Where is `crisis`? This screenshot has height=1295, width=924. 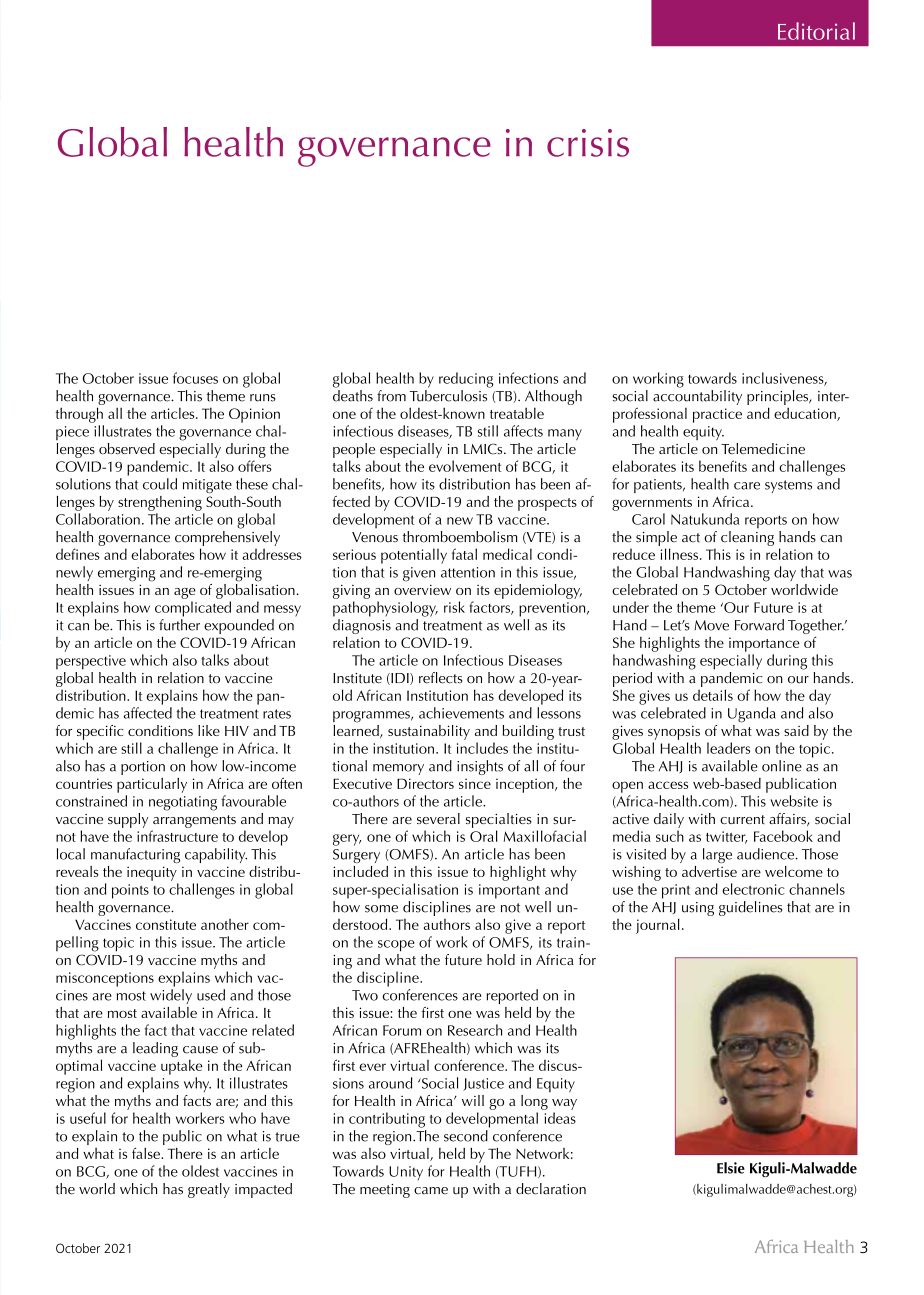
crisis is located at coordinates (588, 143).
